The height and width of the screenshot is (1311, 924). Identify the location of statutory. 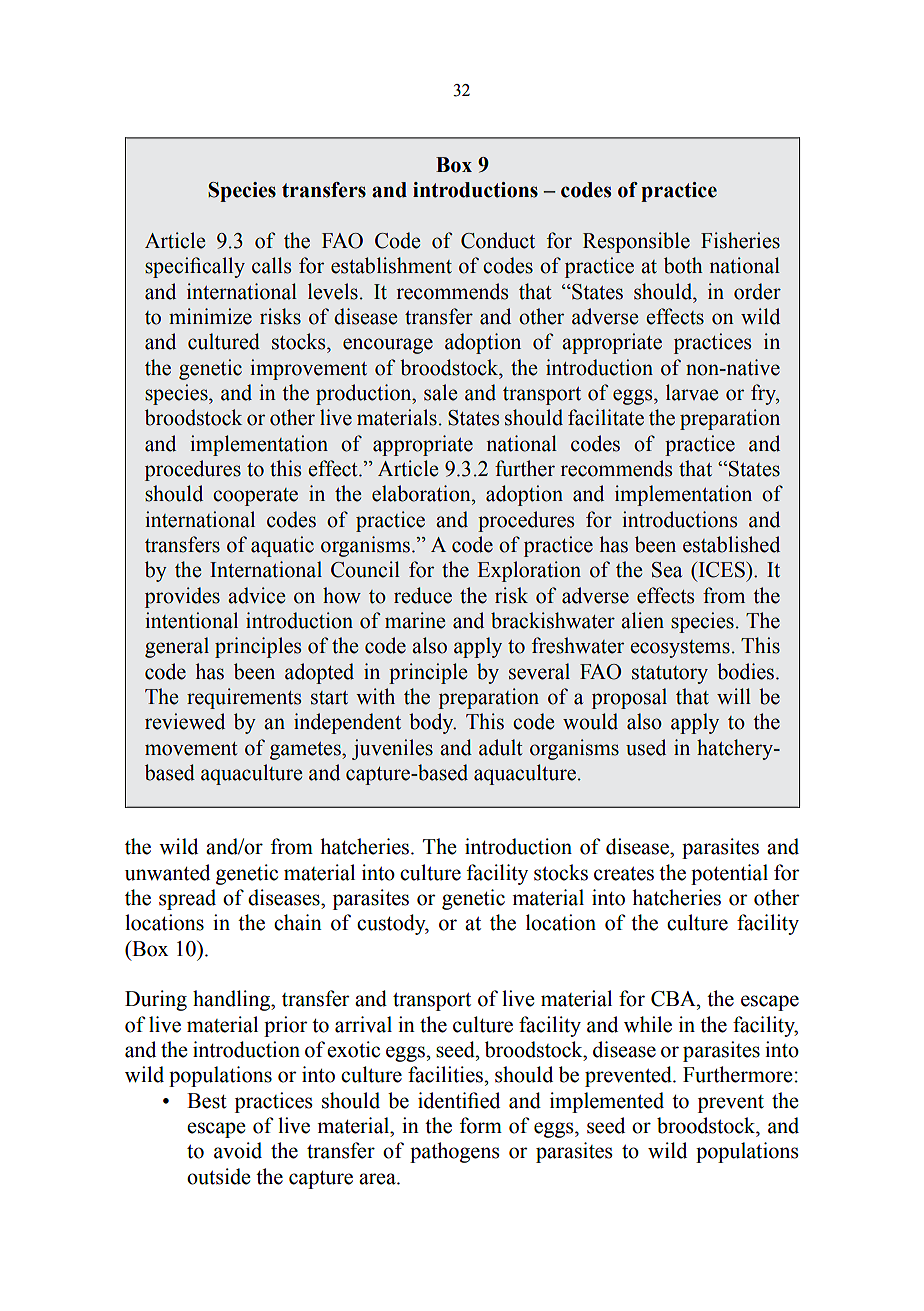
(670, 675).
